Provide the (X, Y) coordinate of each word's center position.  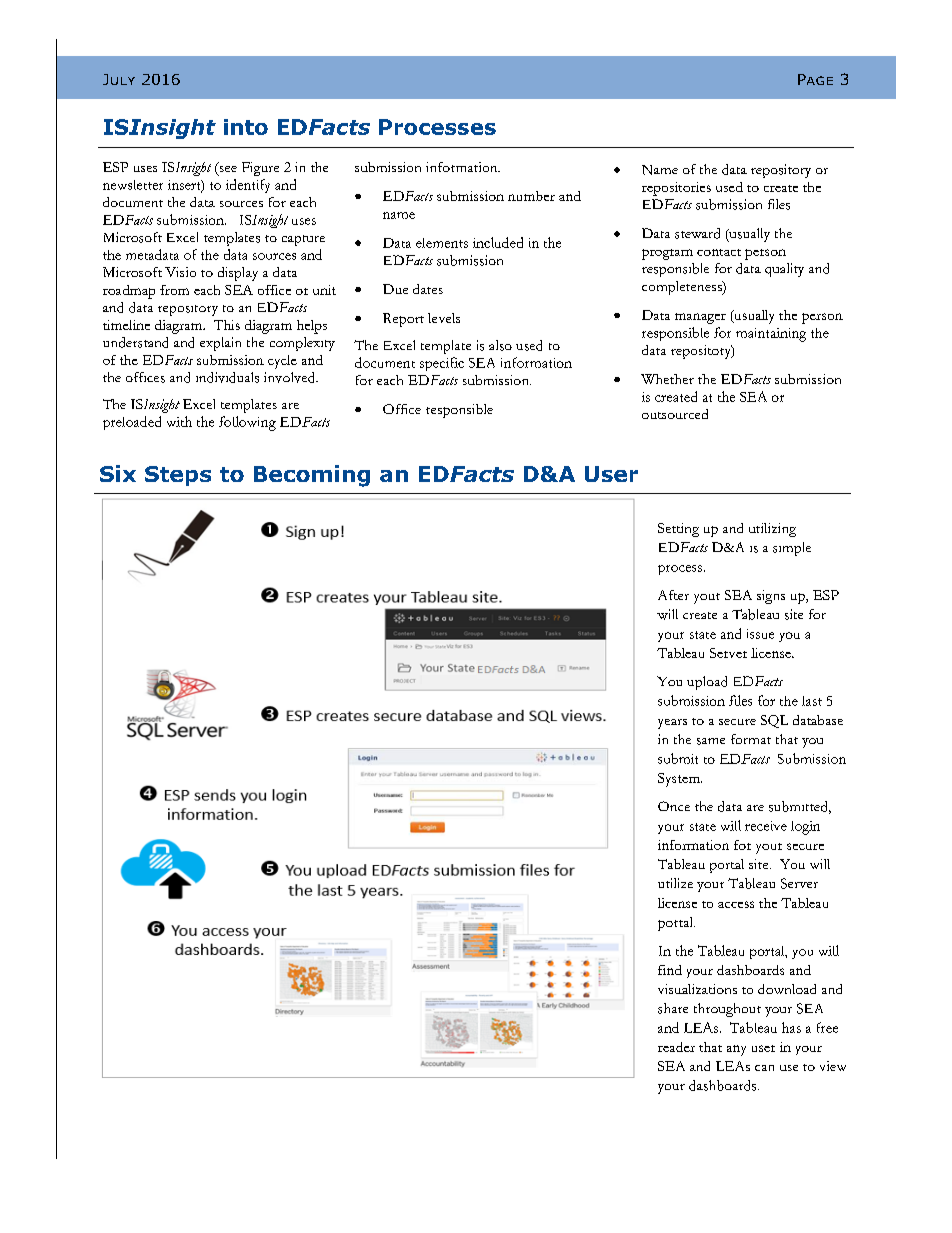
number (531, 196)
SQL (774, 721)
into (246, 127)
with (179, 421)
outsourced (675, 414)
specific (442, 364)
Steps (178, 476)
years (672, 724)
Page (815, 79)
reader (676, 1047)
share (673, 1008)
